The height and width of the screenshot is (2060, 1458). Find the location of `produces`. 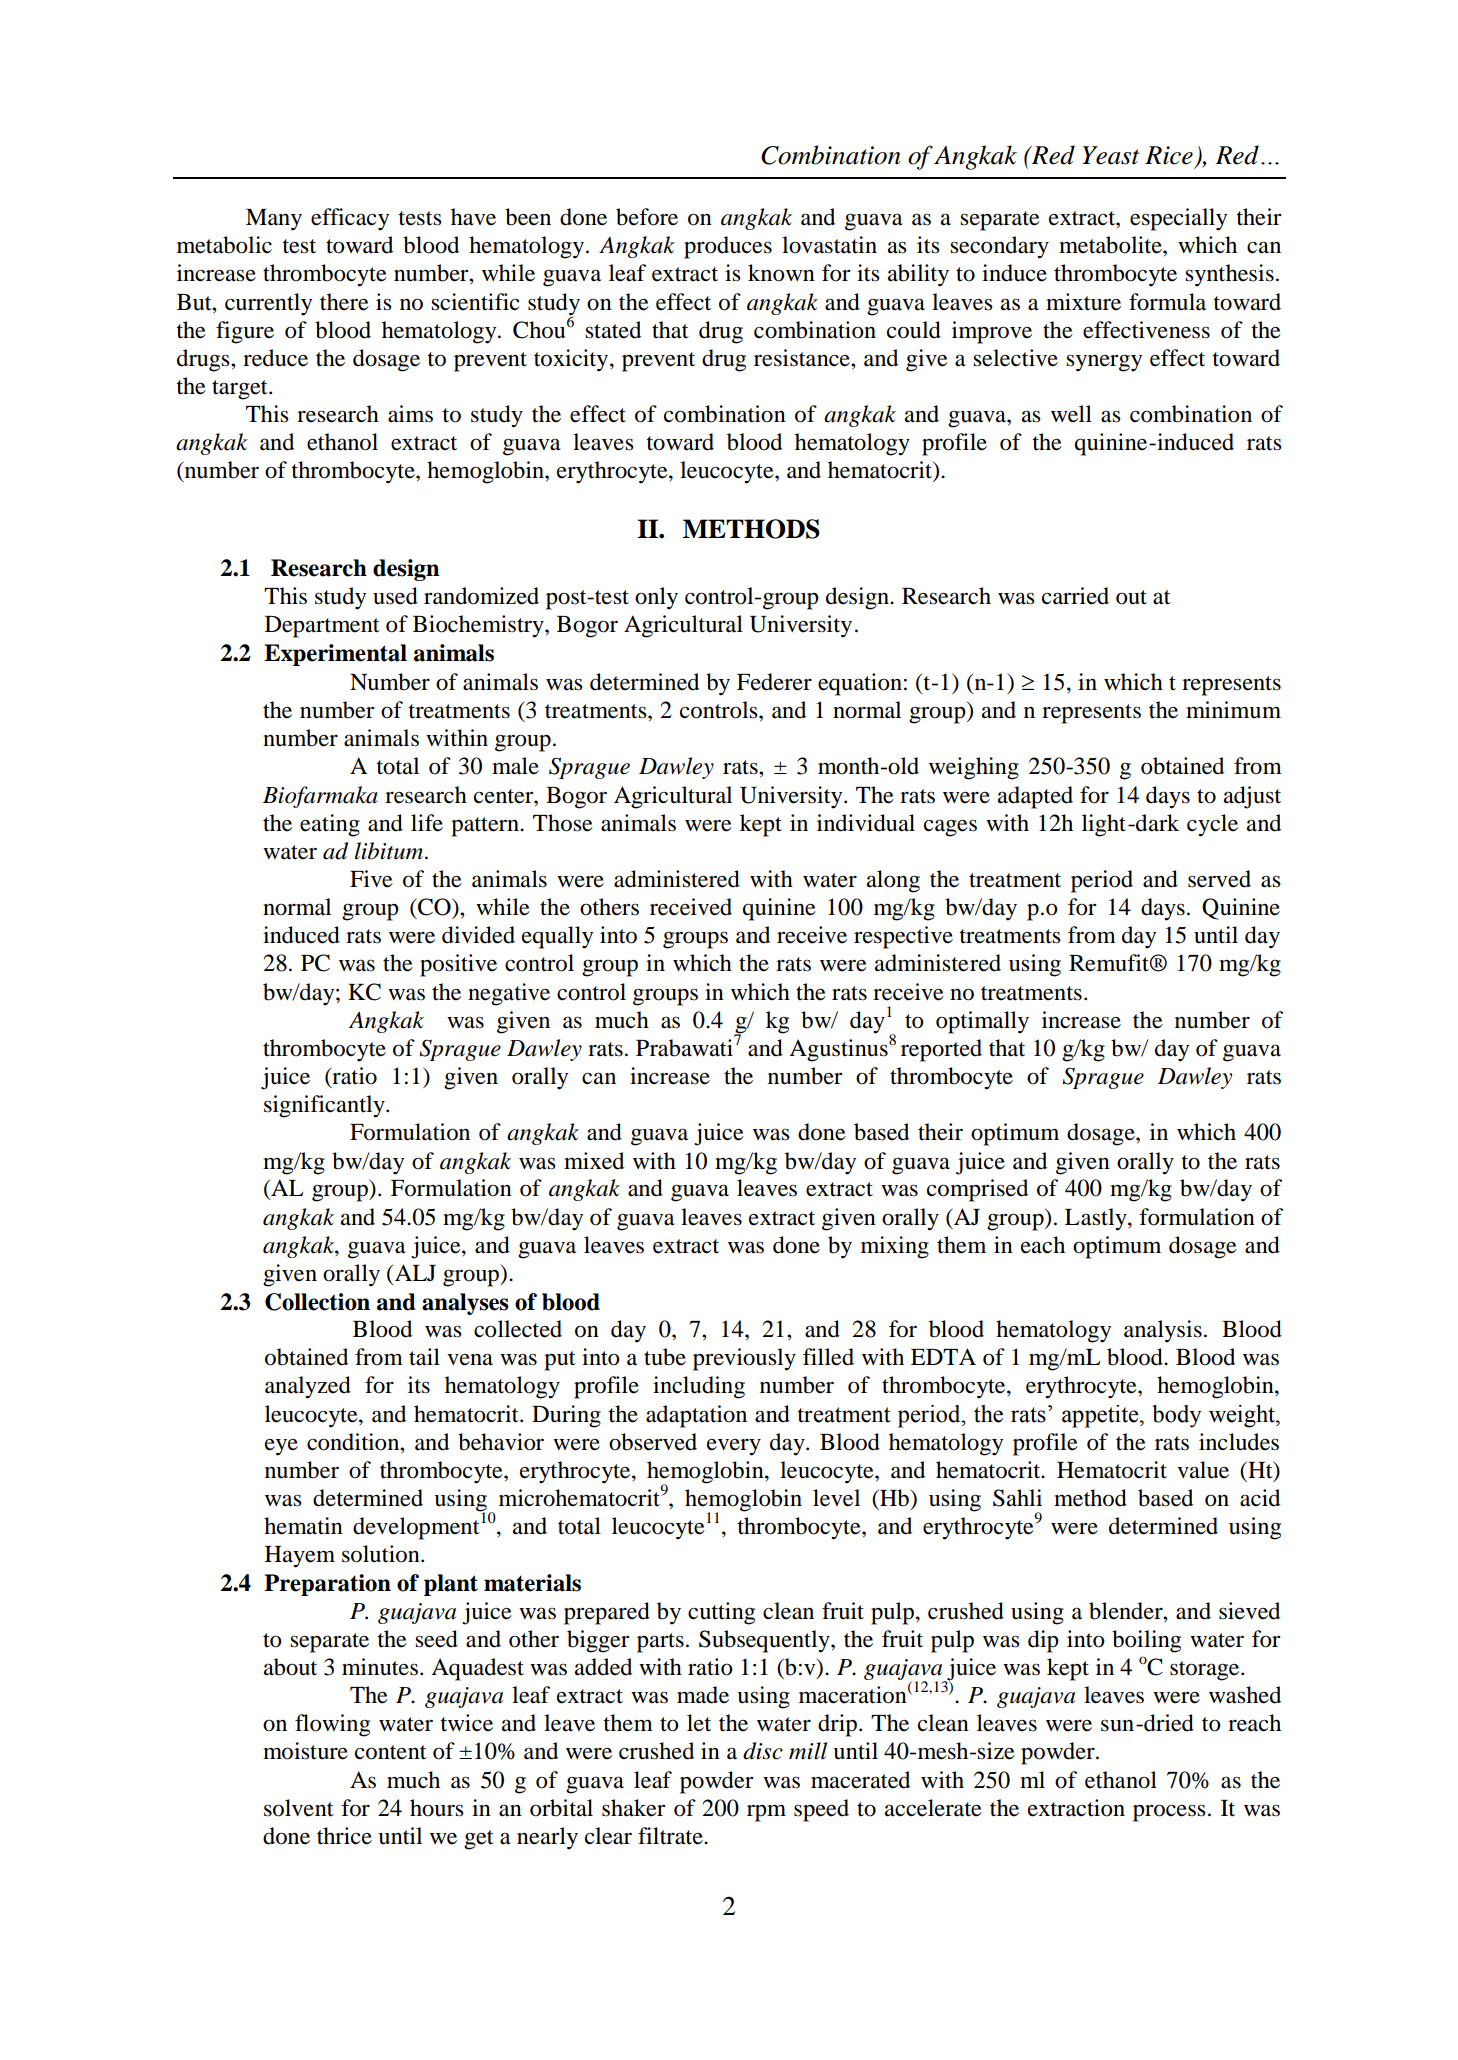

produces is located at coordinates (728, 247).
